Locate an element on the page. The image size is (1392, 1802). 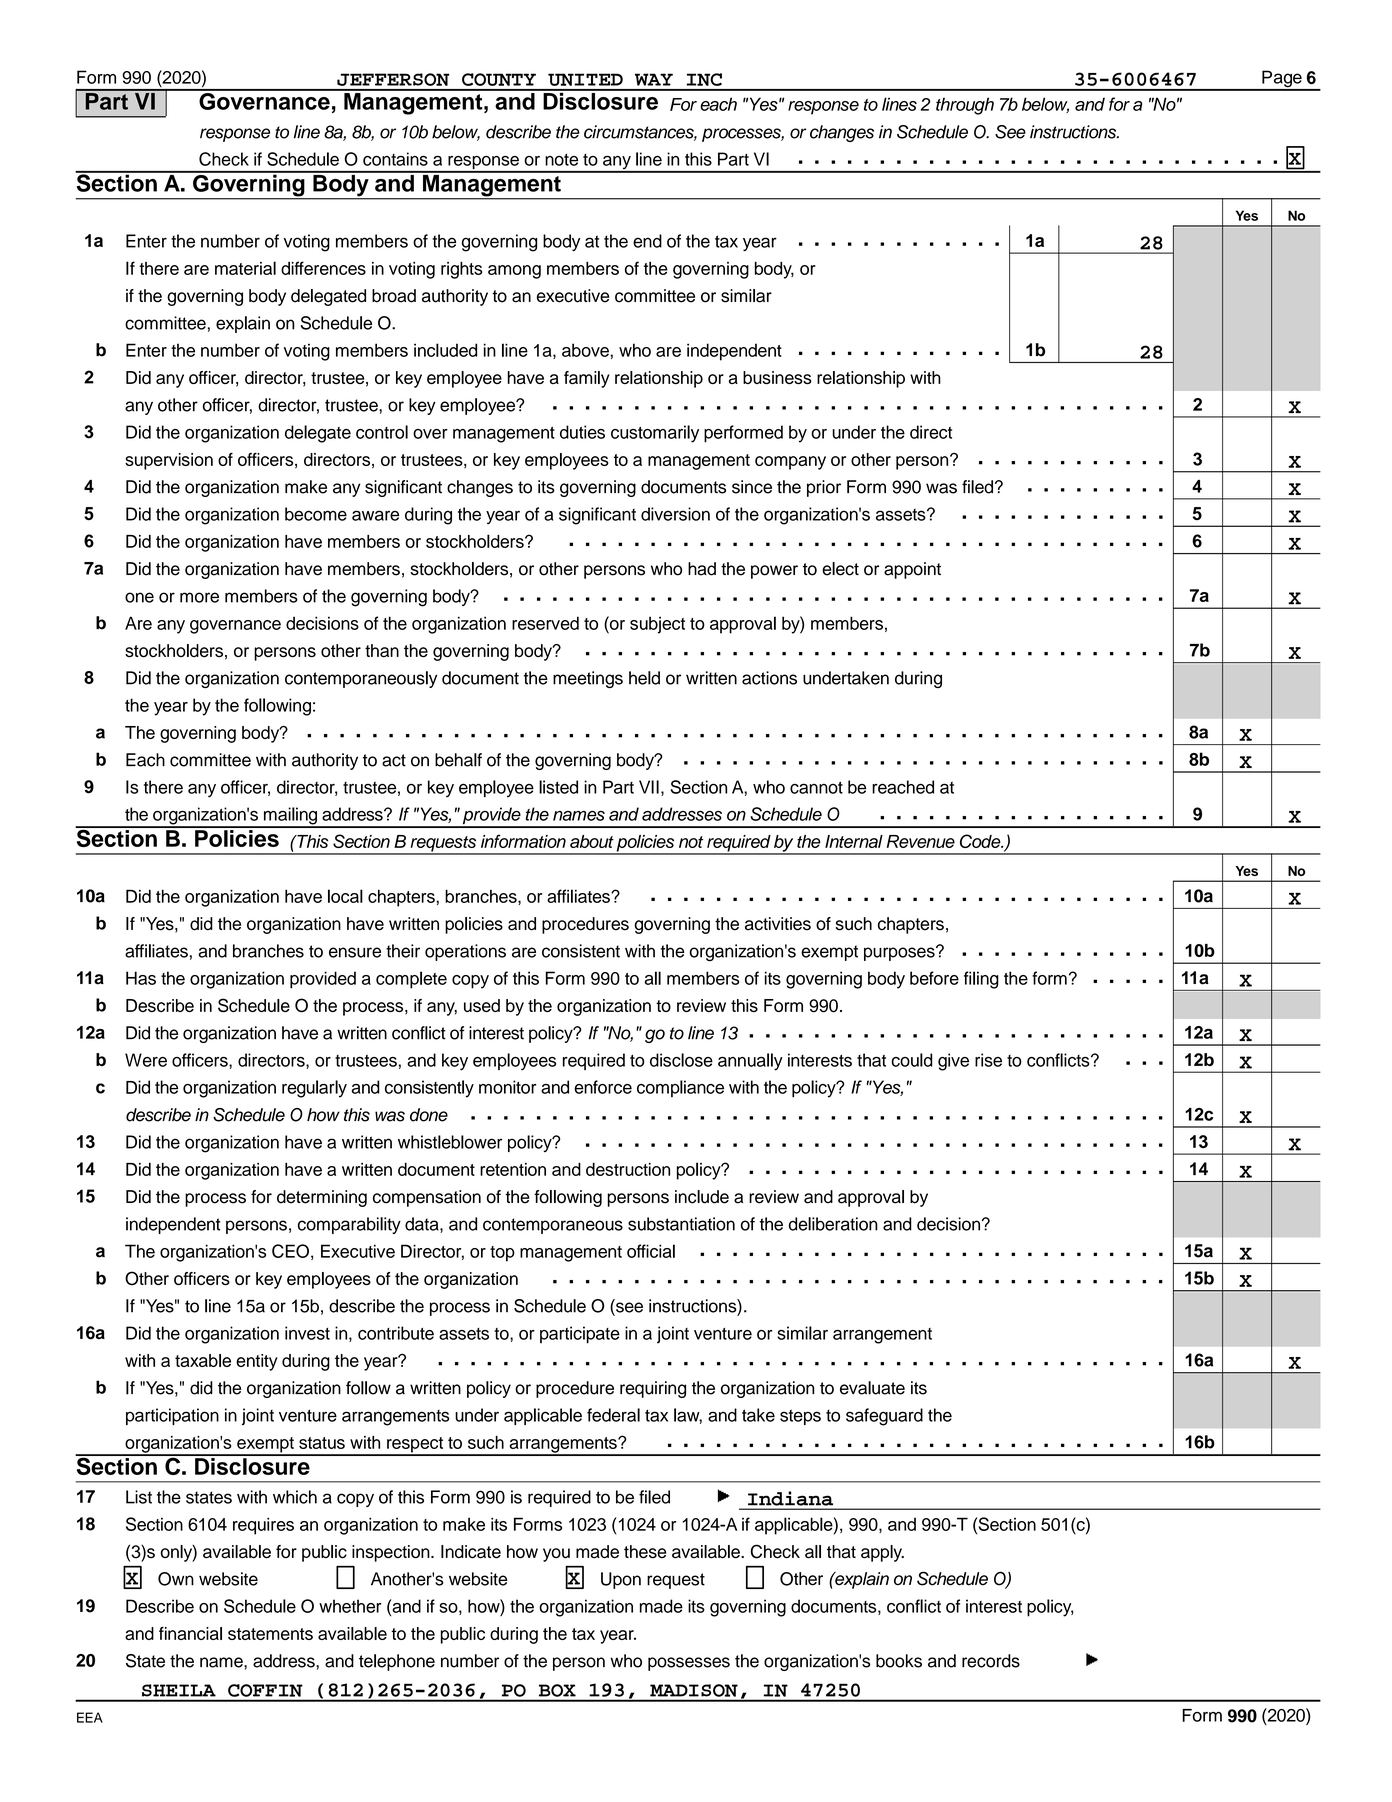
appoint is located at coordinates (912, 570).
